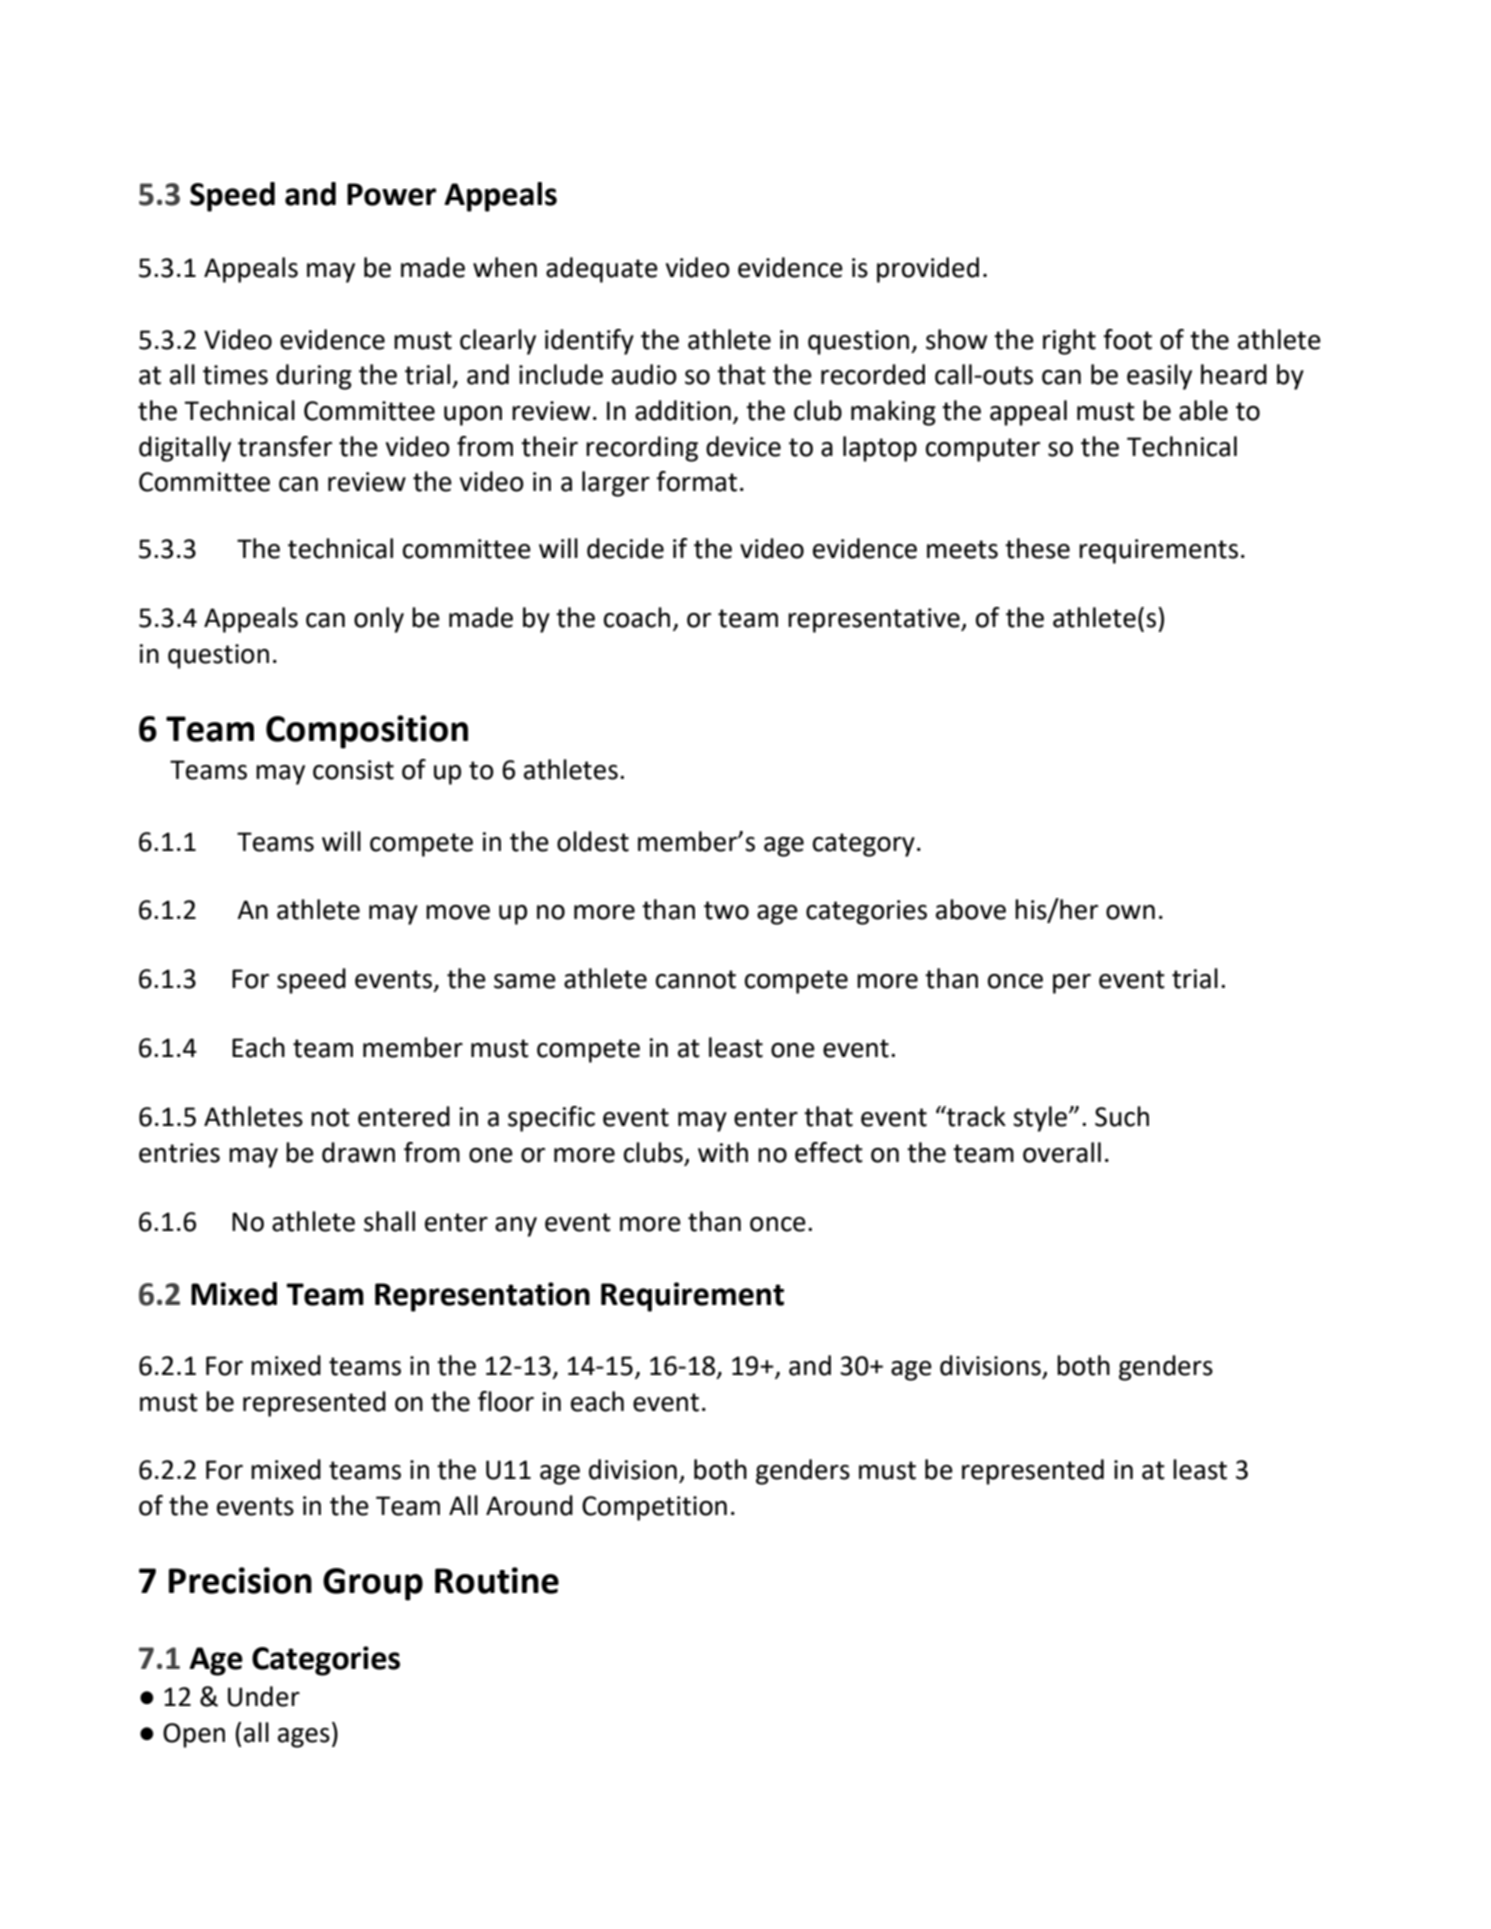 This screenshot has width=1491, height=1929. I want to click on adequate, so click(602, 270).
